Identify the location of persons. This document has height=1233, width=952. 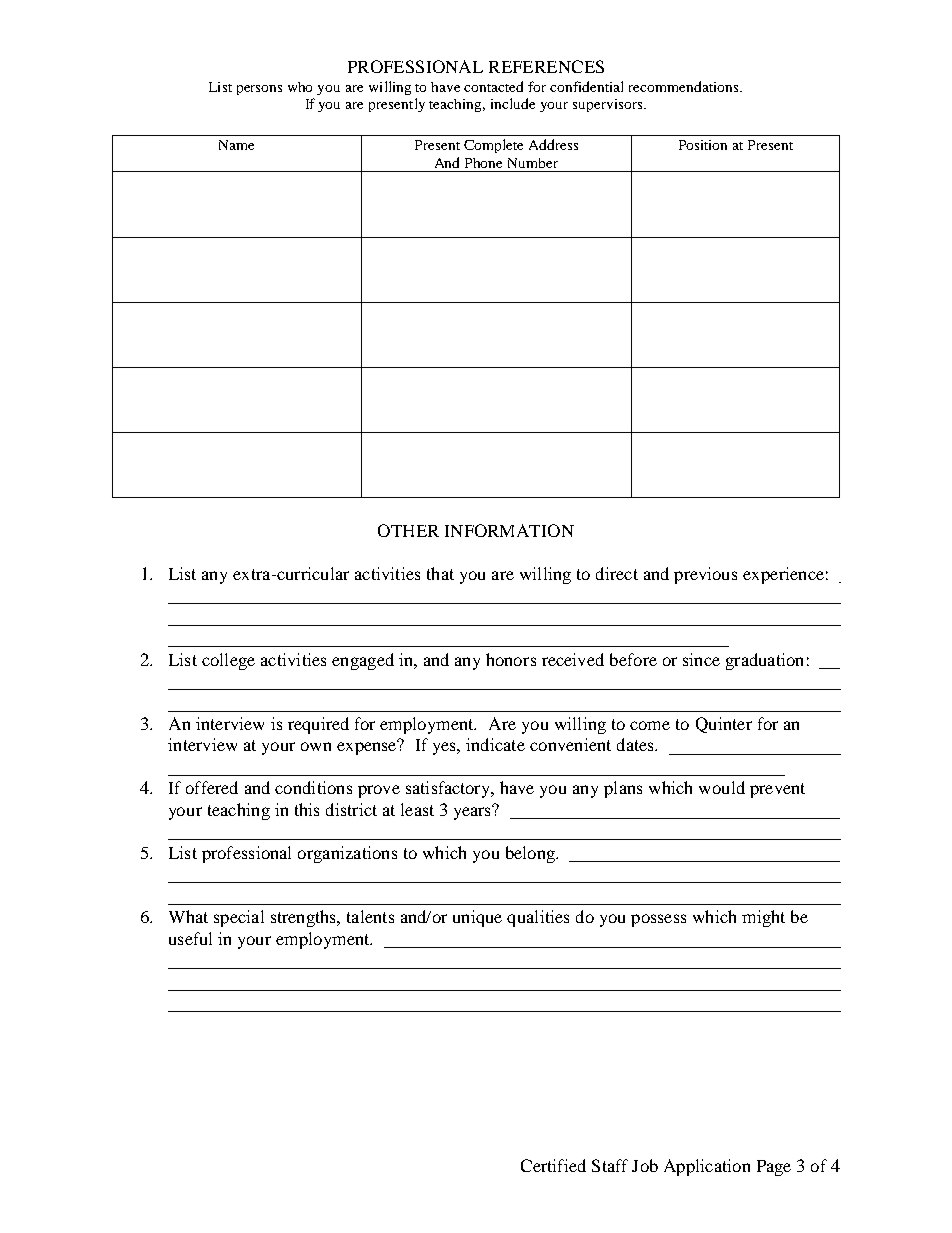
(259, 90).
